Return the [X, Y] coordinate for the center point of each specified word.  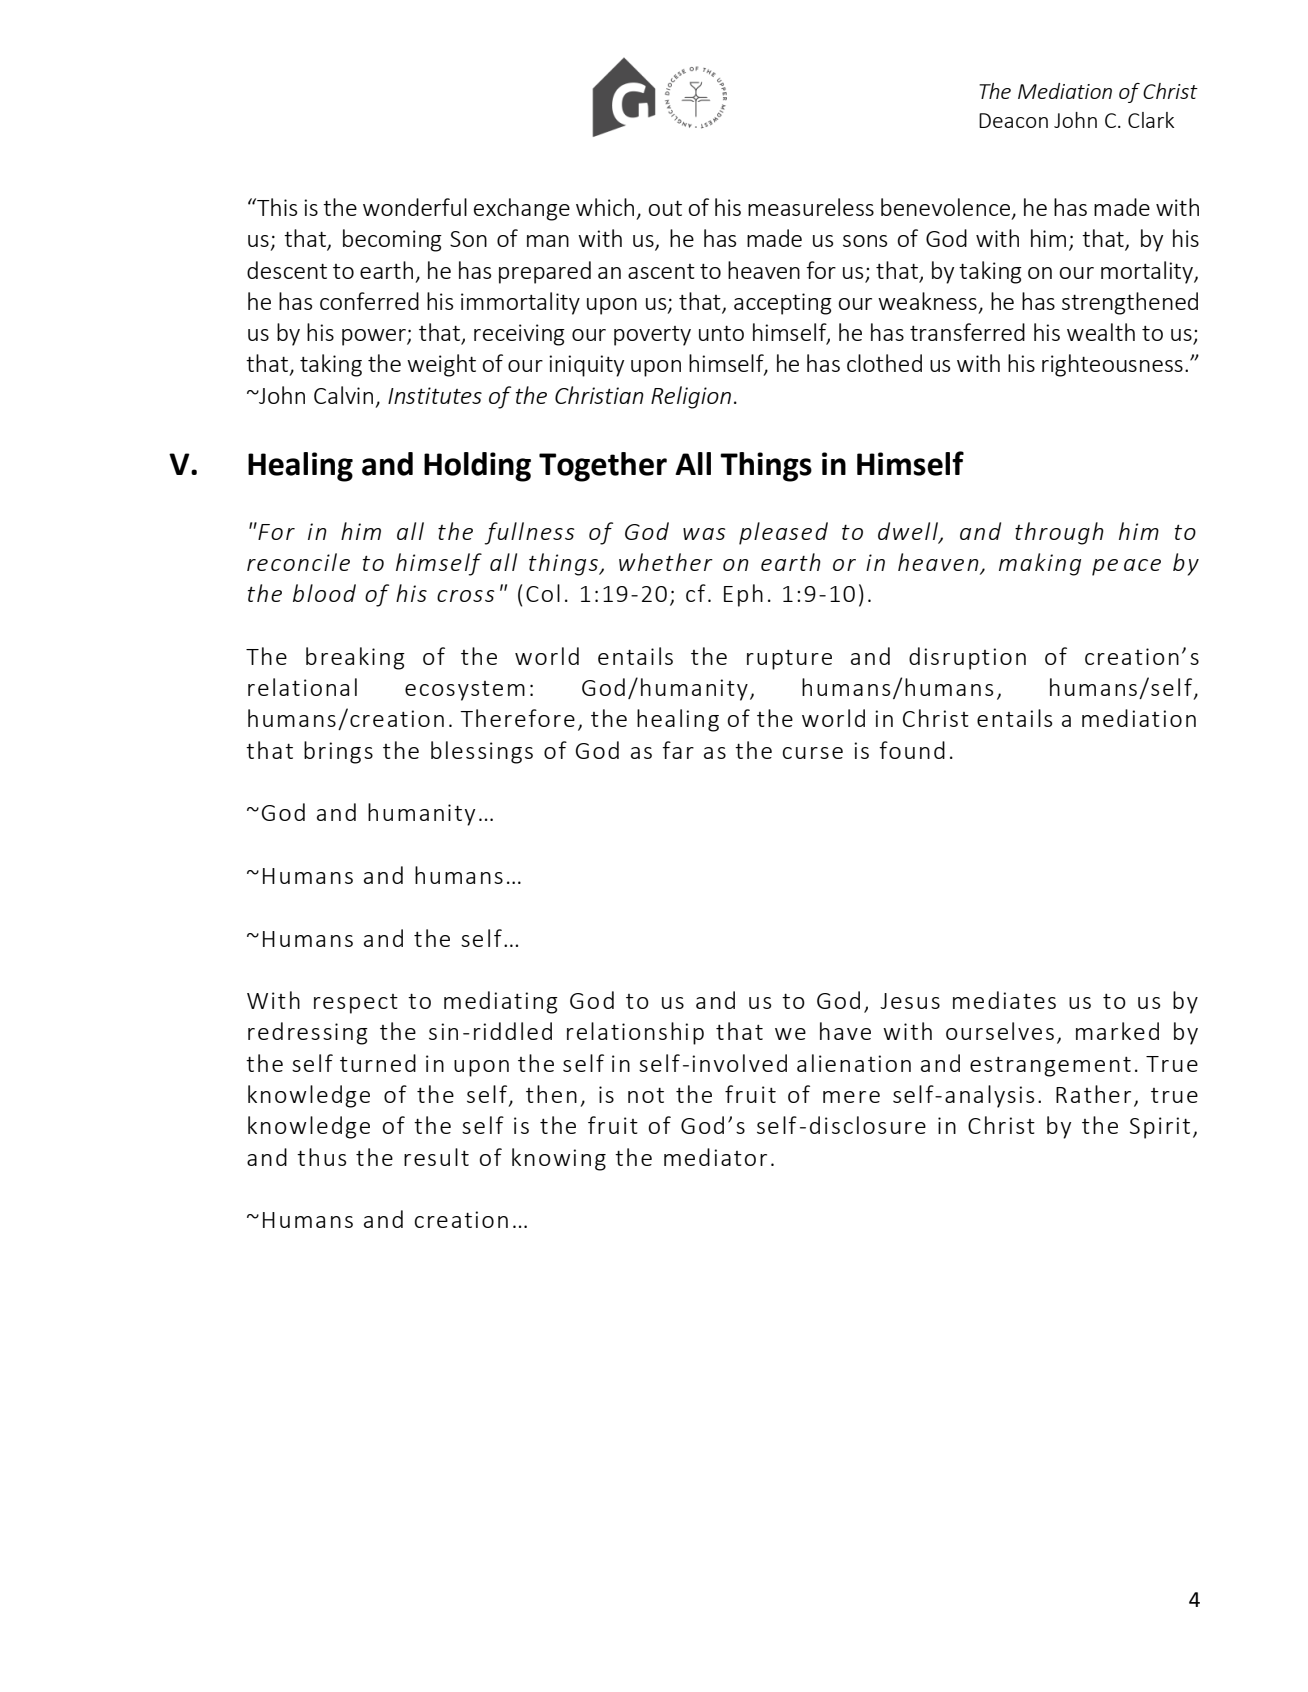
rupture [789, 660]
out [665, 208]
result [436, 1157]
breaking [355, 658]
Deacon [1013, 120]
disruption [967, 658]
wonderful [415, 207]
